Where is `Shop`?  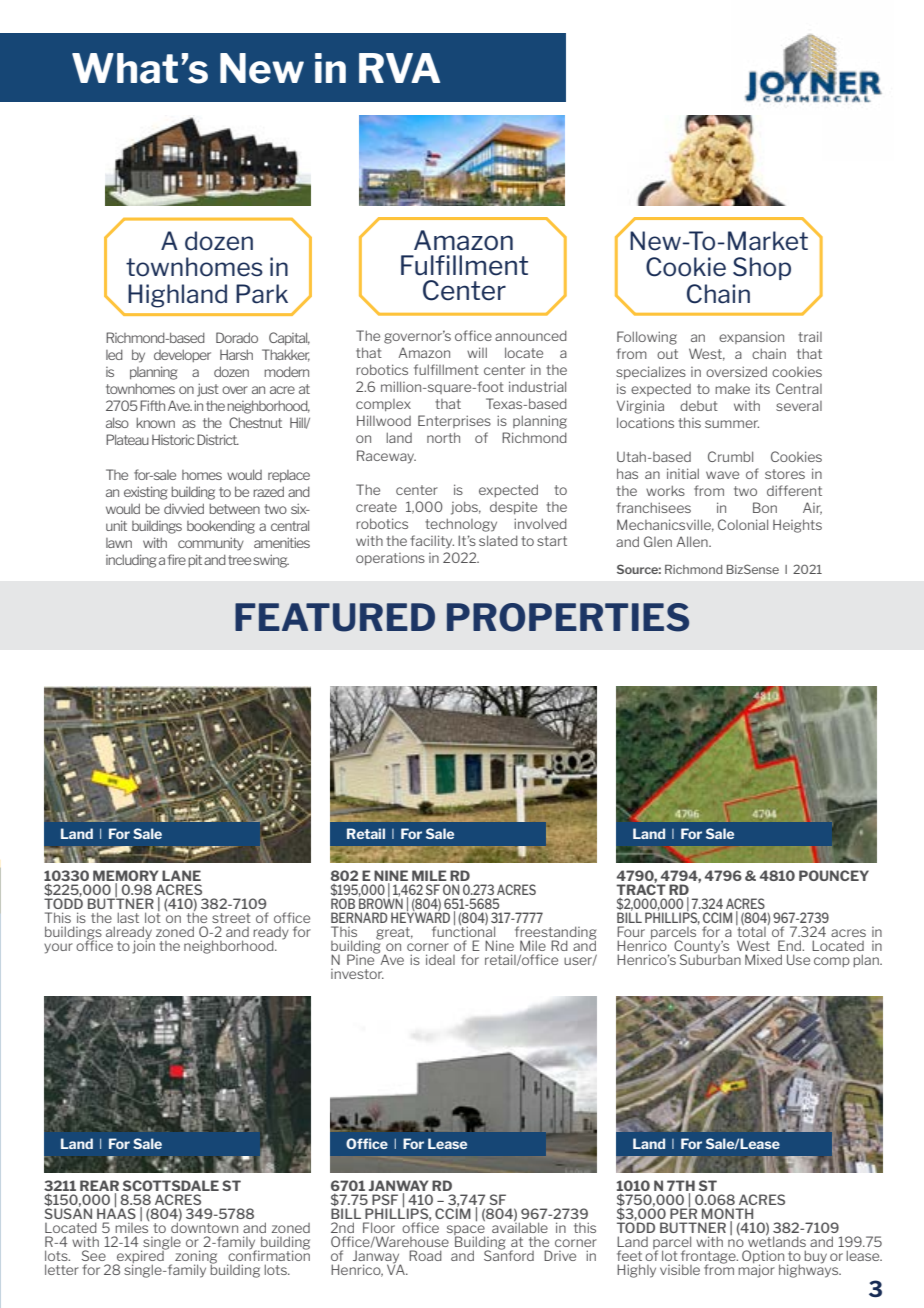 Shop is located at coordinates (762, 268).
